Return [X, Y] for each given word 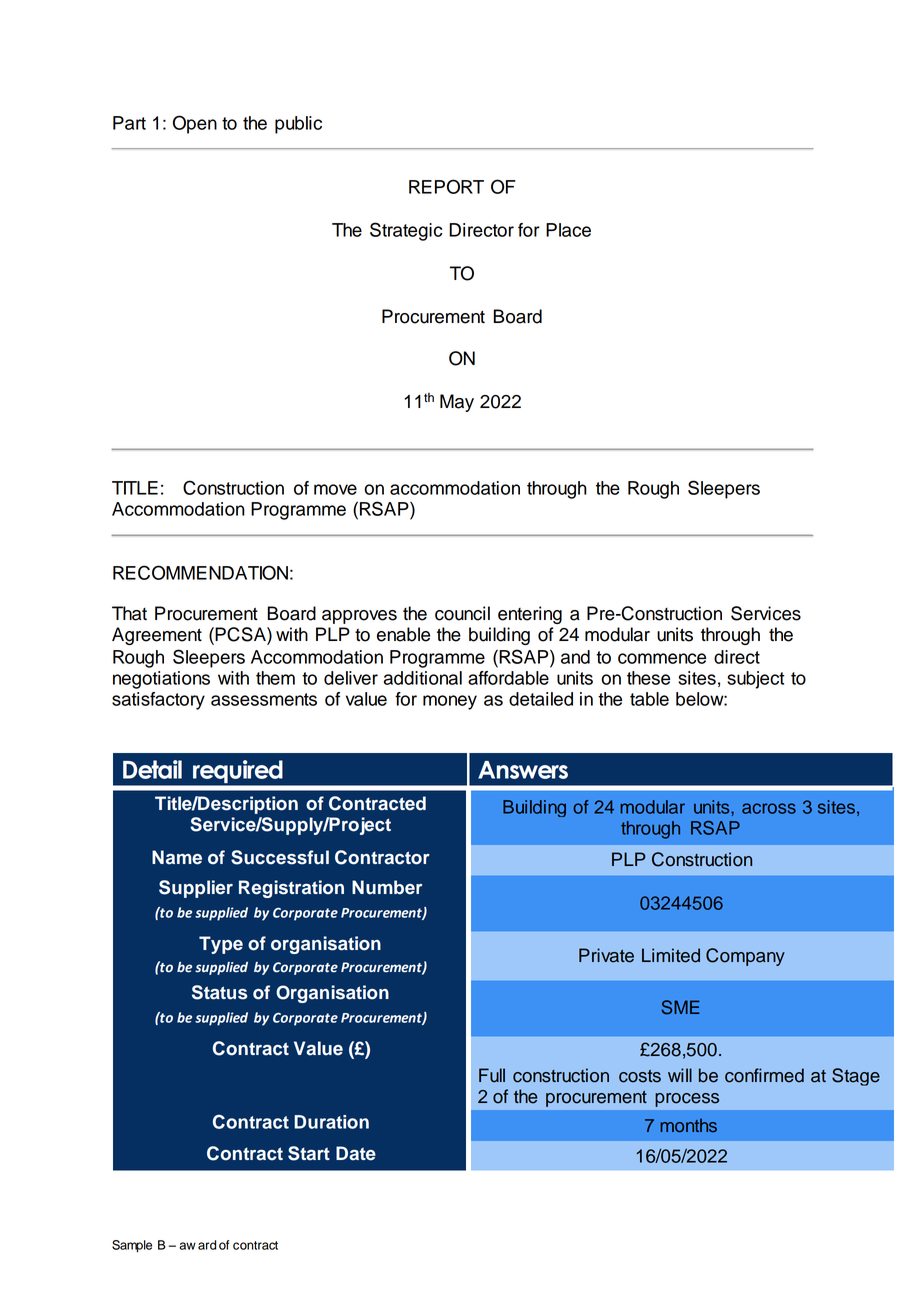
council [462, 613]
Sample [132, 1246]
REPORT [446, 186]
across [769, 808]
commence [662, 658]
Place [568, 230]
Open [195, 124]
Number [387, 887]
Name [177, 857]
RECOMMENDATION [200, 572]
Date [356, 1153]
